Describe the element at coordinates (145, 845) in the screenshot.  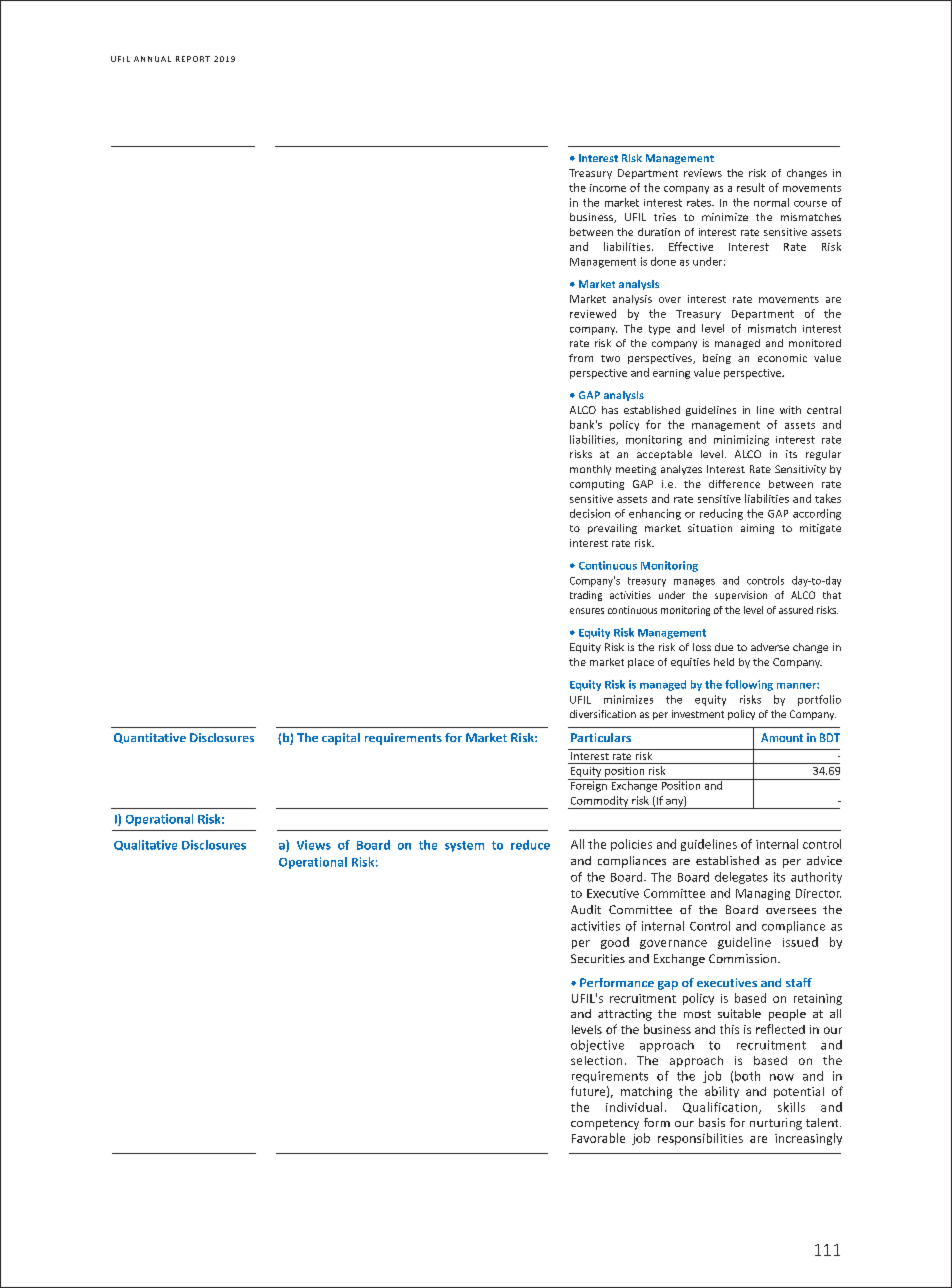
I see `Qualitative` at that location.
